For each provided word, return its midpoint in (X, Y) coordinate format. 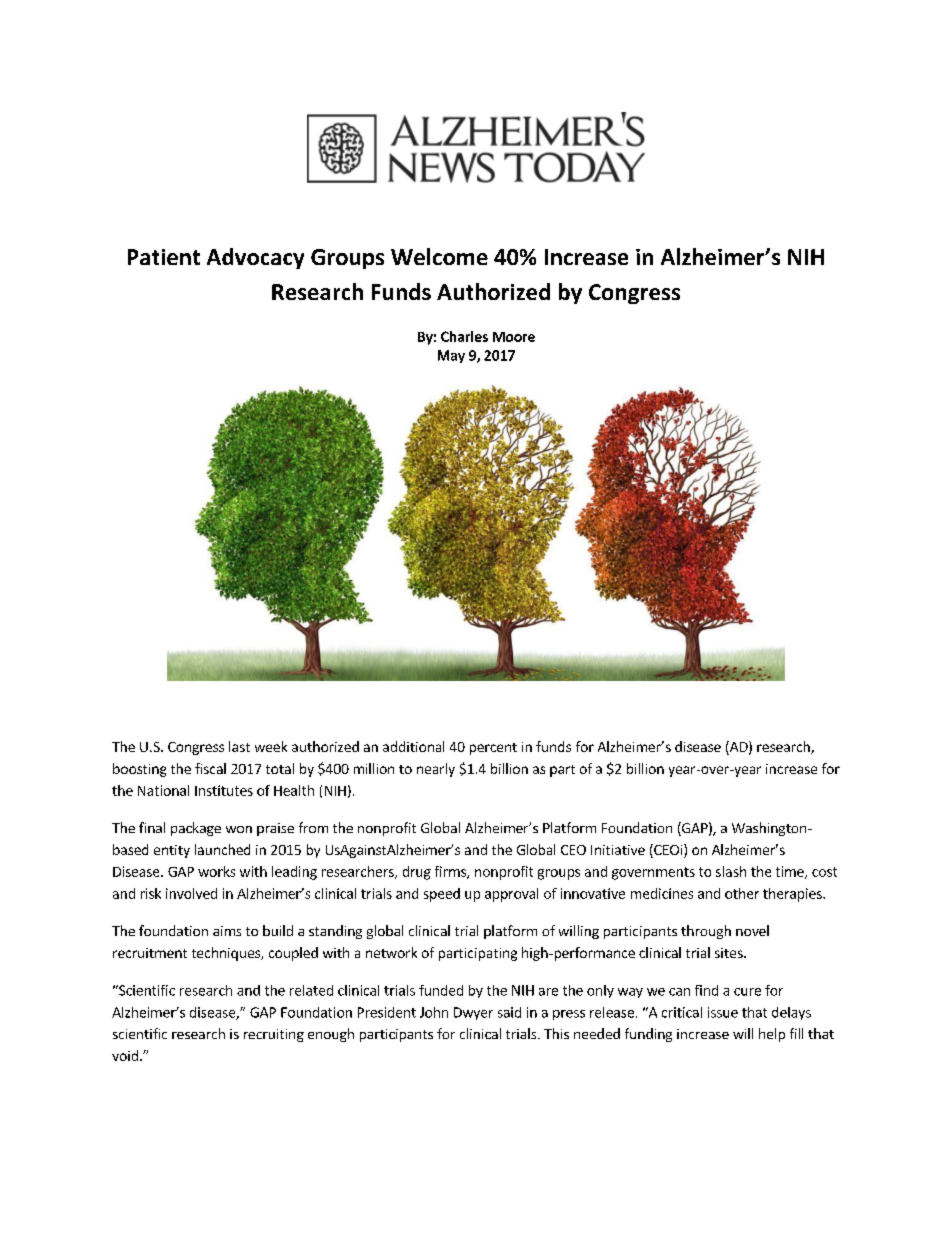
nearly (436, 770)
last (239, 746)
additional (413, 746)
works (216, 871)
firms (451, 872)
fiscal (210, 768)
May (451, 356)
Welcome (439, 256)
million (374, 768)
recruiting (274, 1035)
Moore (514, 337)
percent (493, 749)
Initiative (618, 850)
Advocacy (255, 258)
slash (731, 871)
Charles (464, 336)
